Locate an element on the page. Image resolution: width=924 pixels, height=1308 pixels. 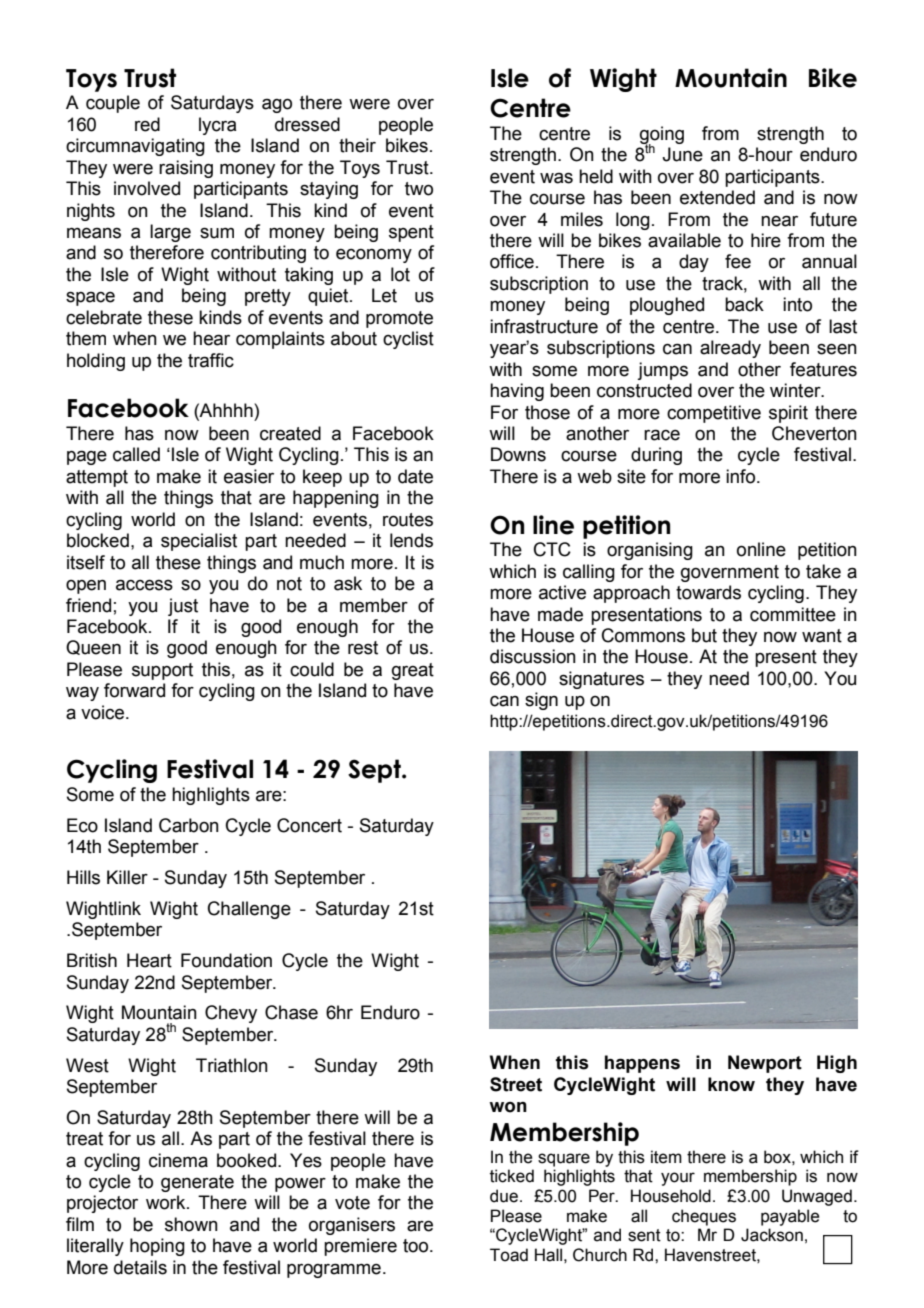
Killer is located at coordinates (127, 877).
